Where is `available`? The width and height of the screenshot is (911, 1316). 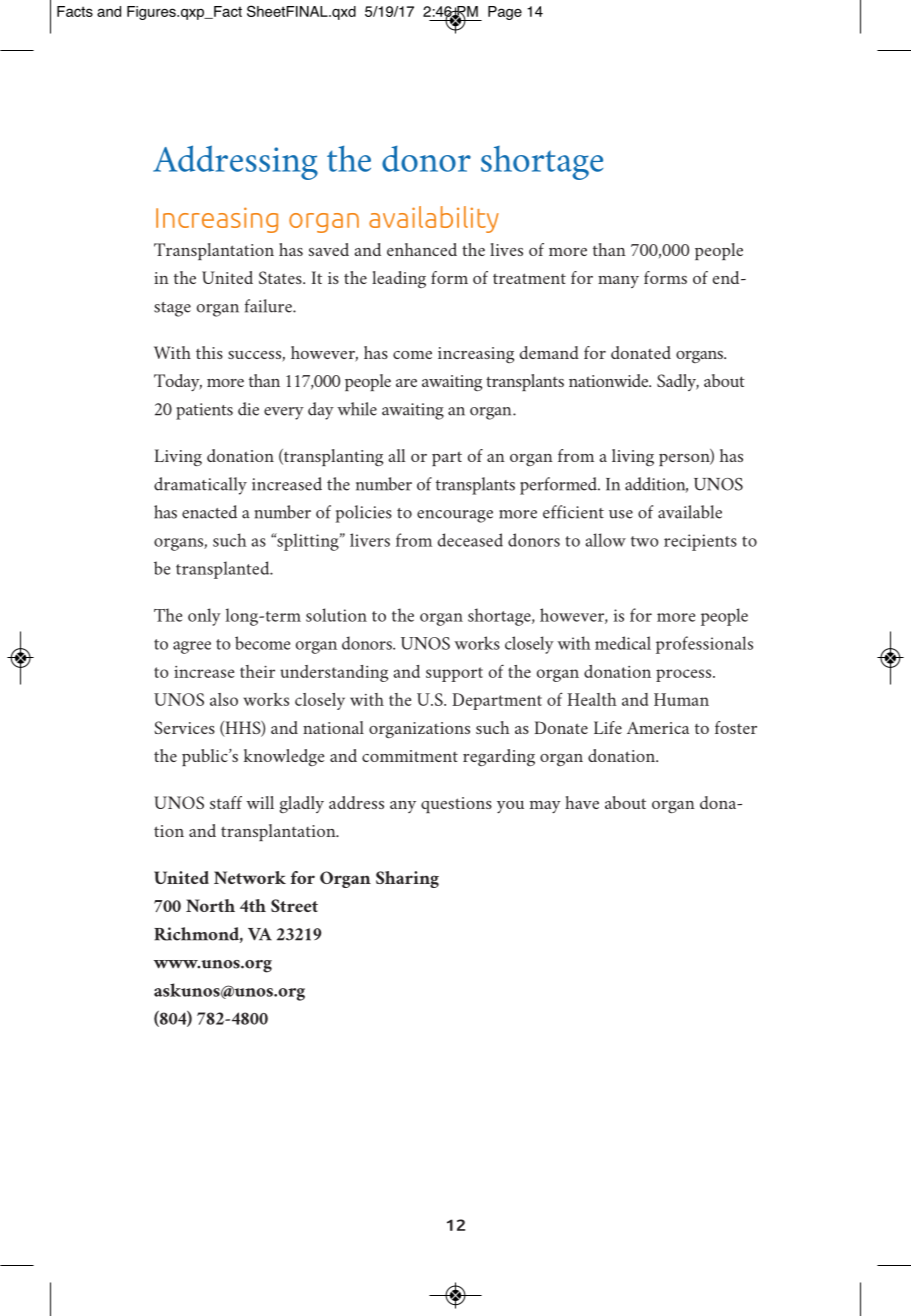
available is located at coordinates (690, 512).
